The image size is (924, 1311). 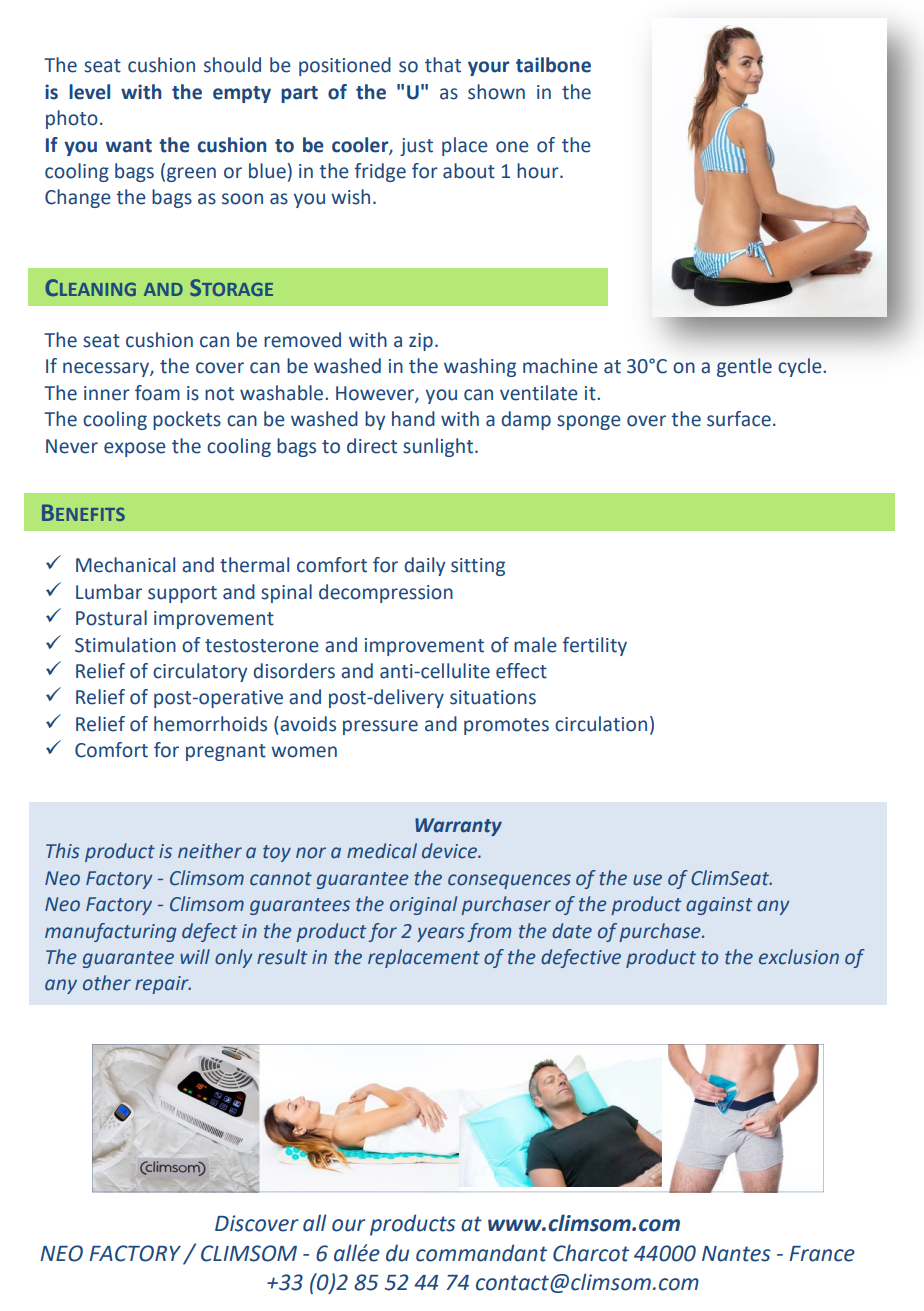 I want to click on washing, so click(x=480, y=367).
